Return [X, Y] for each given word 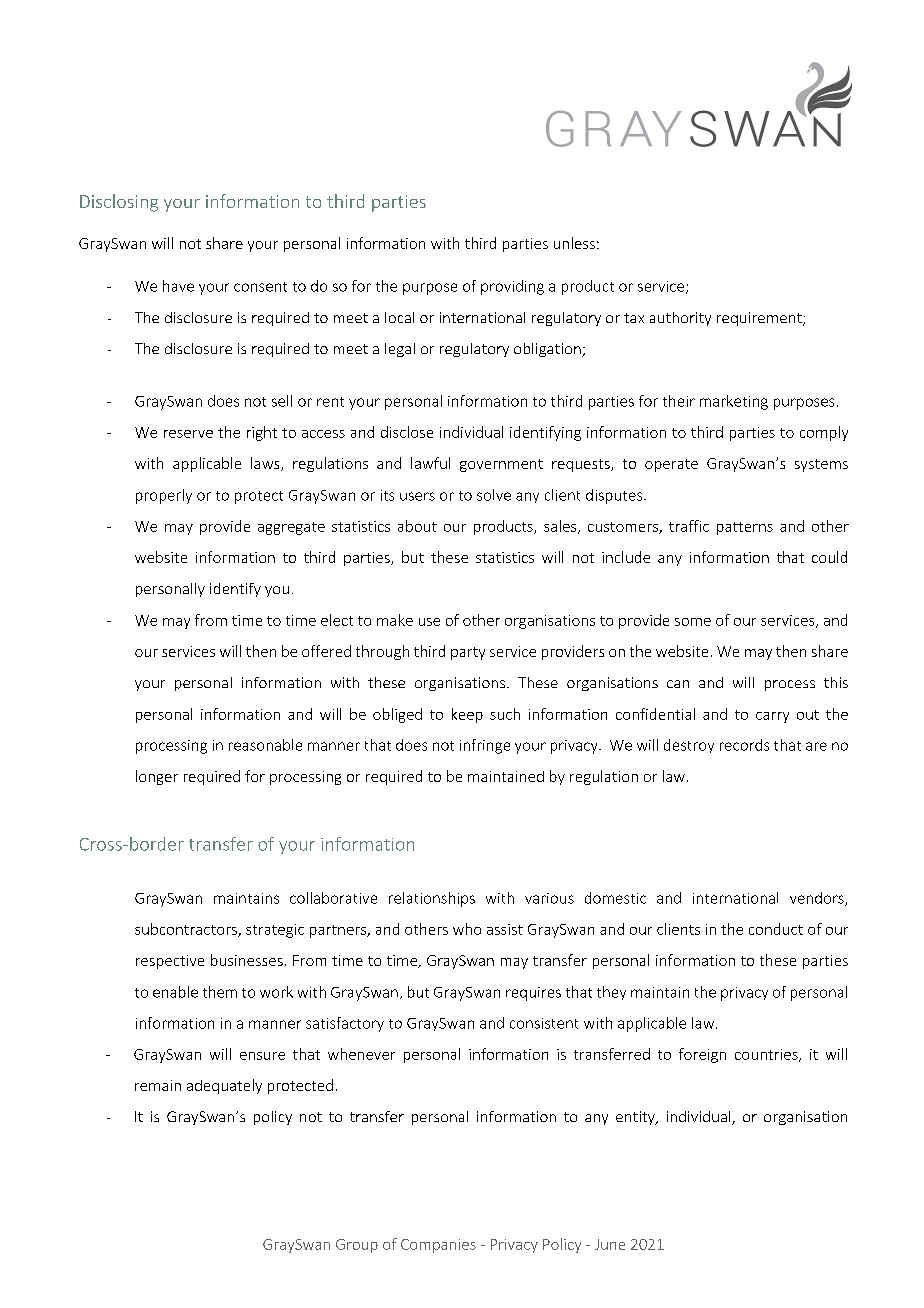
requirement [760, 319]
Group [357, 1246]
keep [467, 715]
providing [512, 287]
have [178, 286]
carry [772, 717]
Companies [438, 1246]
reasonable [265, 745]
